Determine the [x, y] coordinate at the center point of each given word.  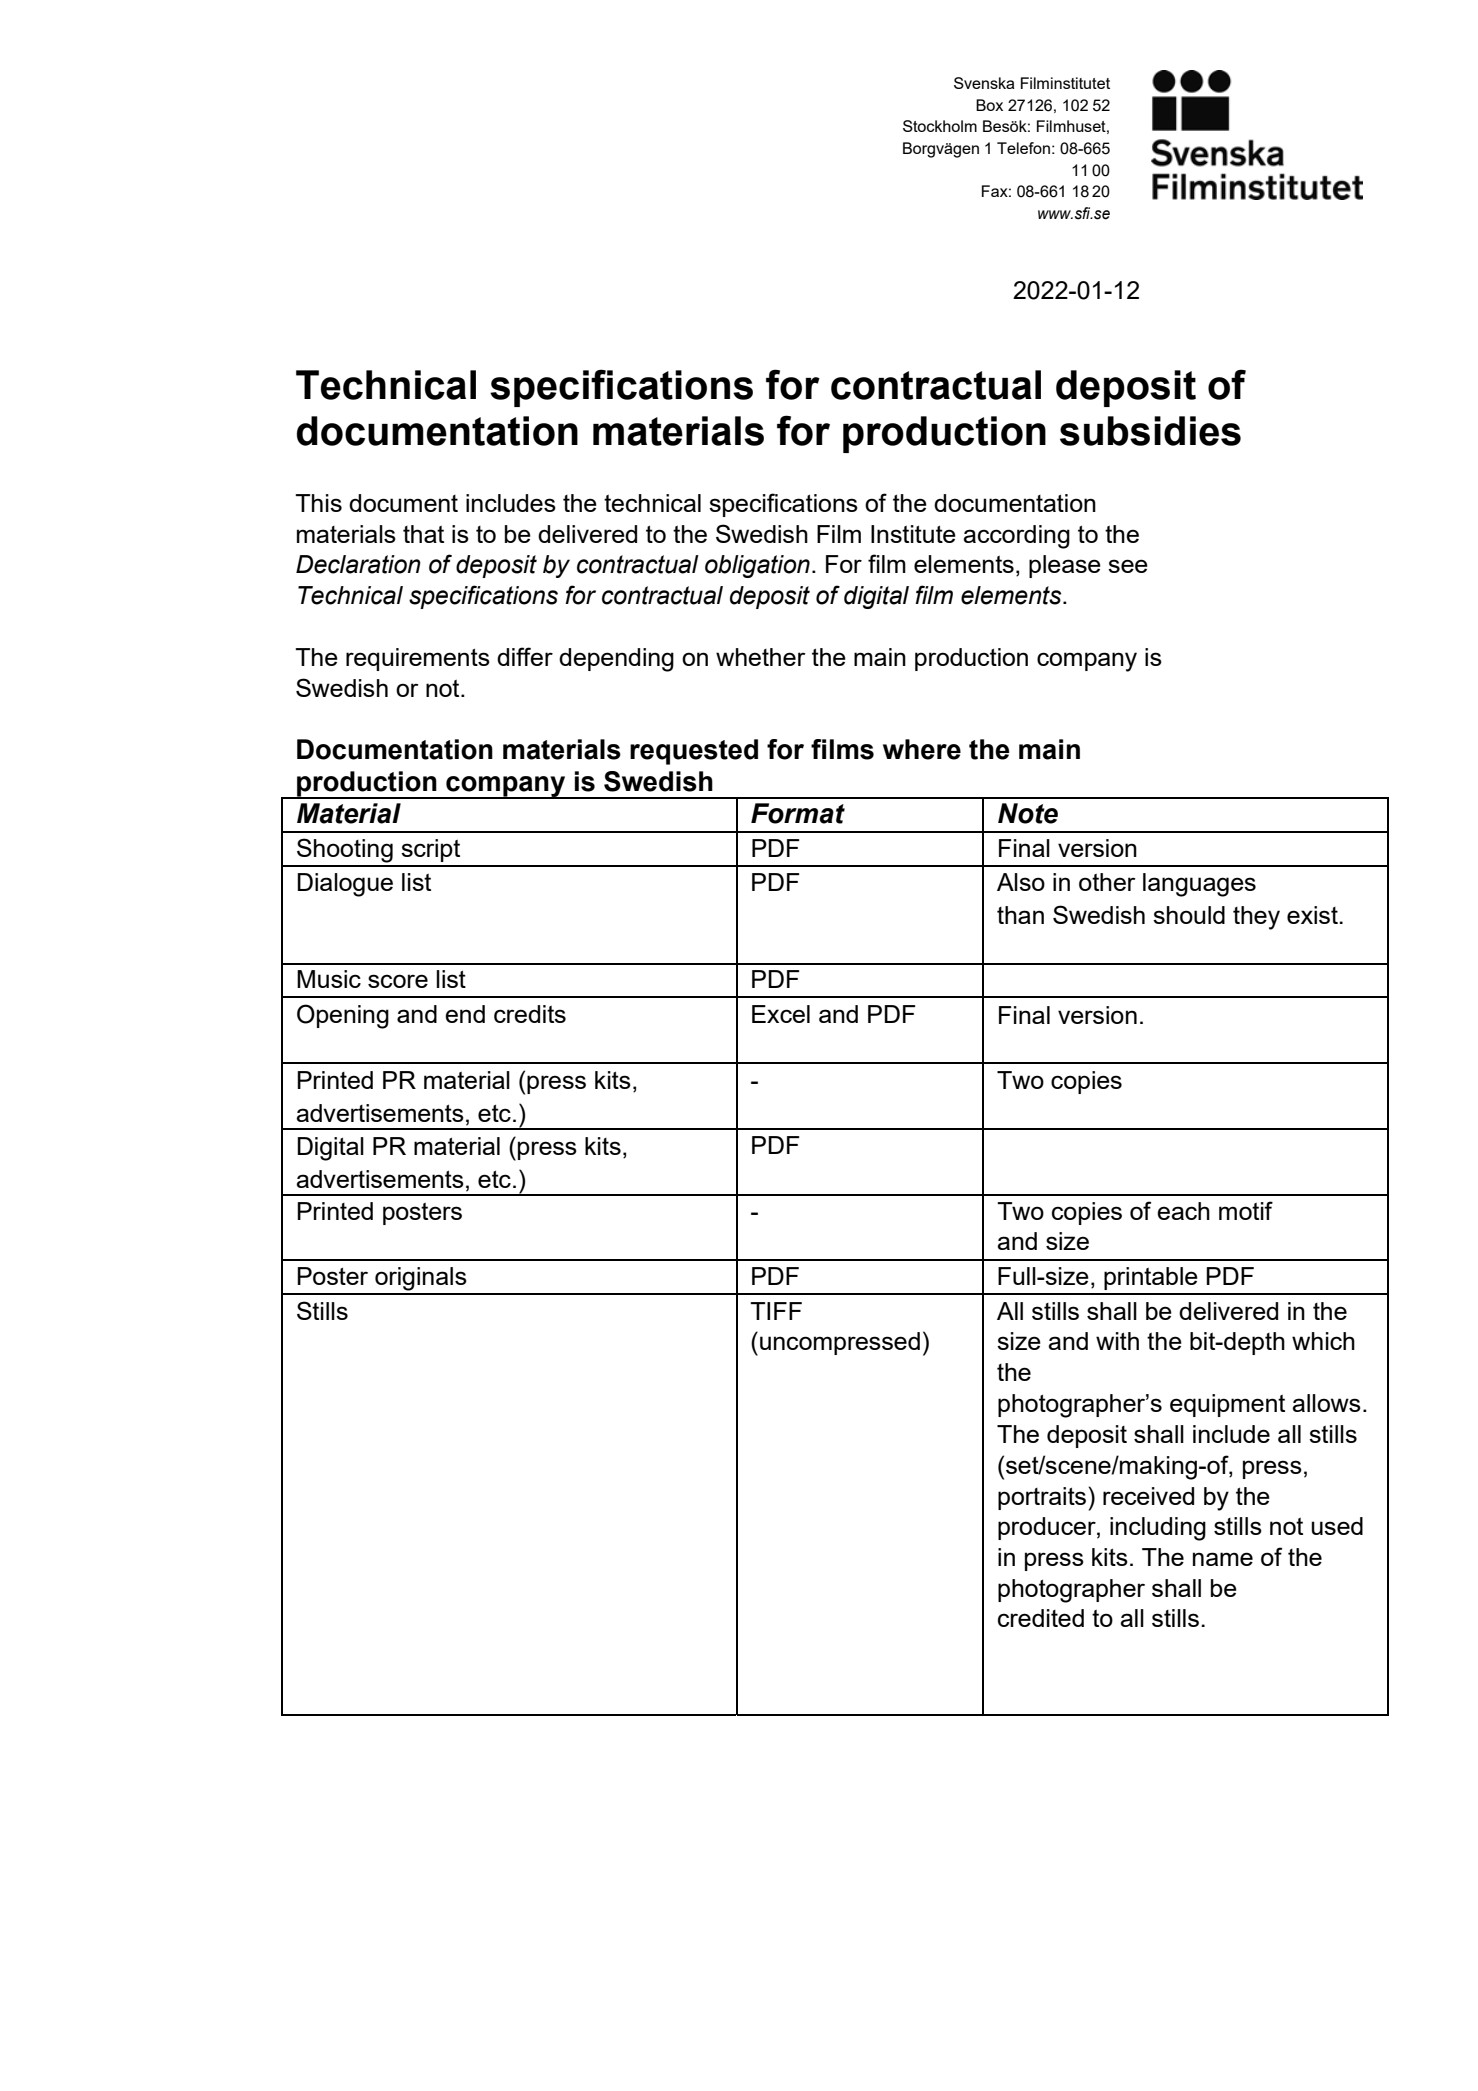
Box [989, 105]
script [430, 850]
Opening [343, 1016]
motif [1246, 1210]
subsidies [1150, 431]
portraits [1043, 1499]
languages [1199, 885]
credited [1041, 1618]
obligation [757, 566]
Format [798, 813]
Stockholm [940, 126]
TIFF [776, 1311]
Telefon [1023, 148]
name [1223, 1559]
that [423, 534]
